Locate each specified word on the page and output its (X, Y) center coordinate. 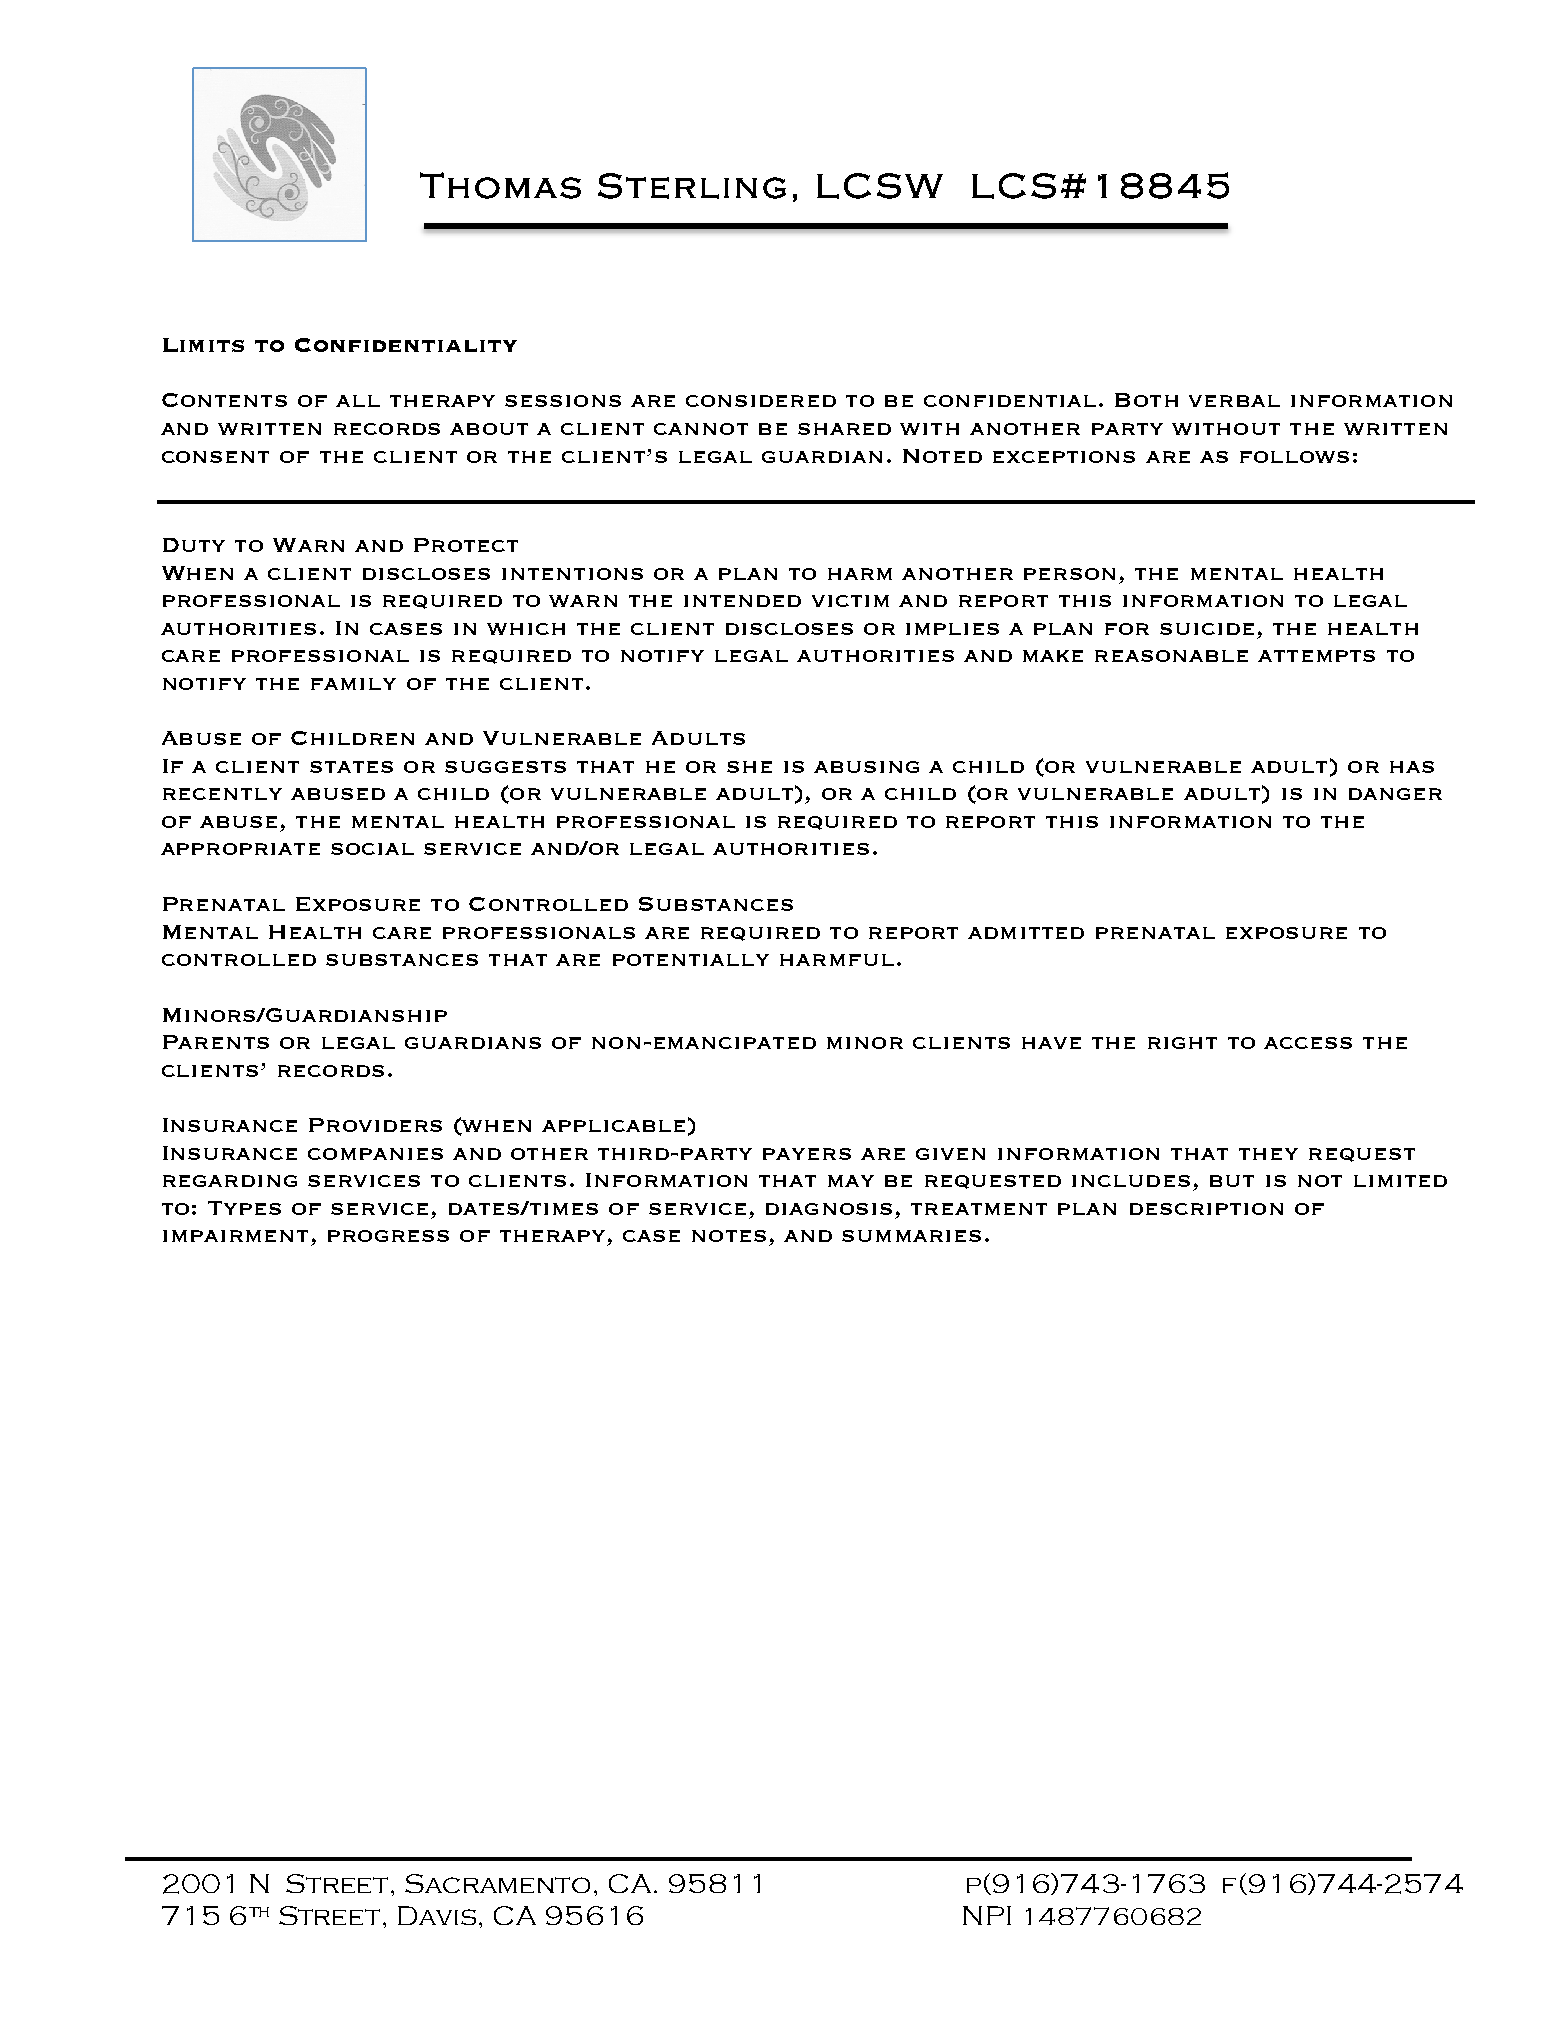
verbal (1234, 401)
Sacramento (497, 1883)
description (1206, 1209)
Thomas (500, 185)
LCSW (880, 186)
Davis (437, 1915)
